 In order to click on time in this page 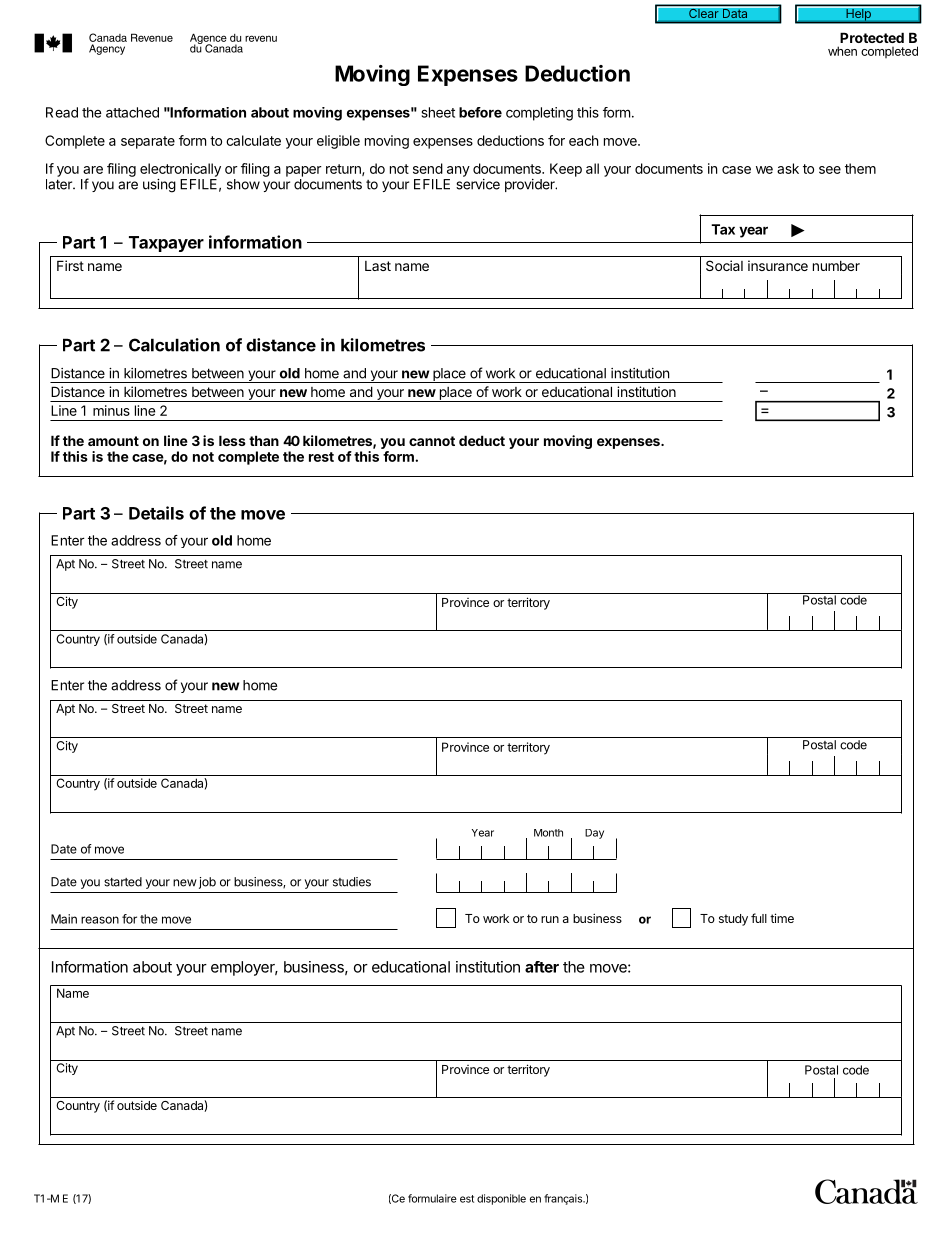, I will do `click(782, 918)`.
